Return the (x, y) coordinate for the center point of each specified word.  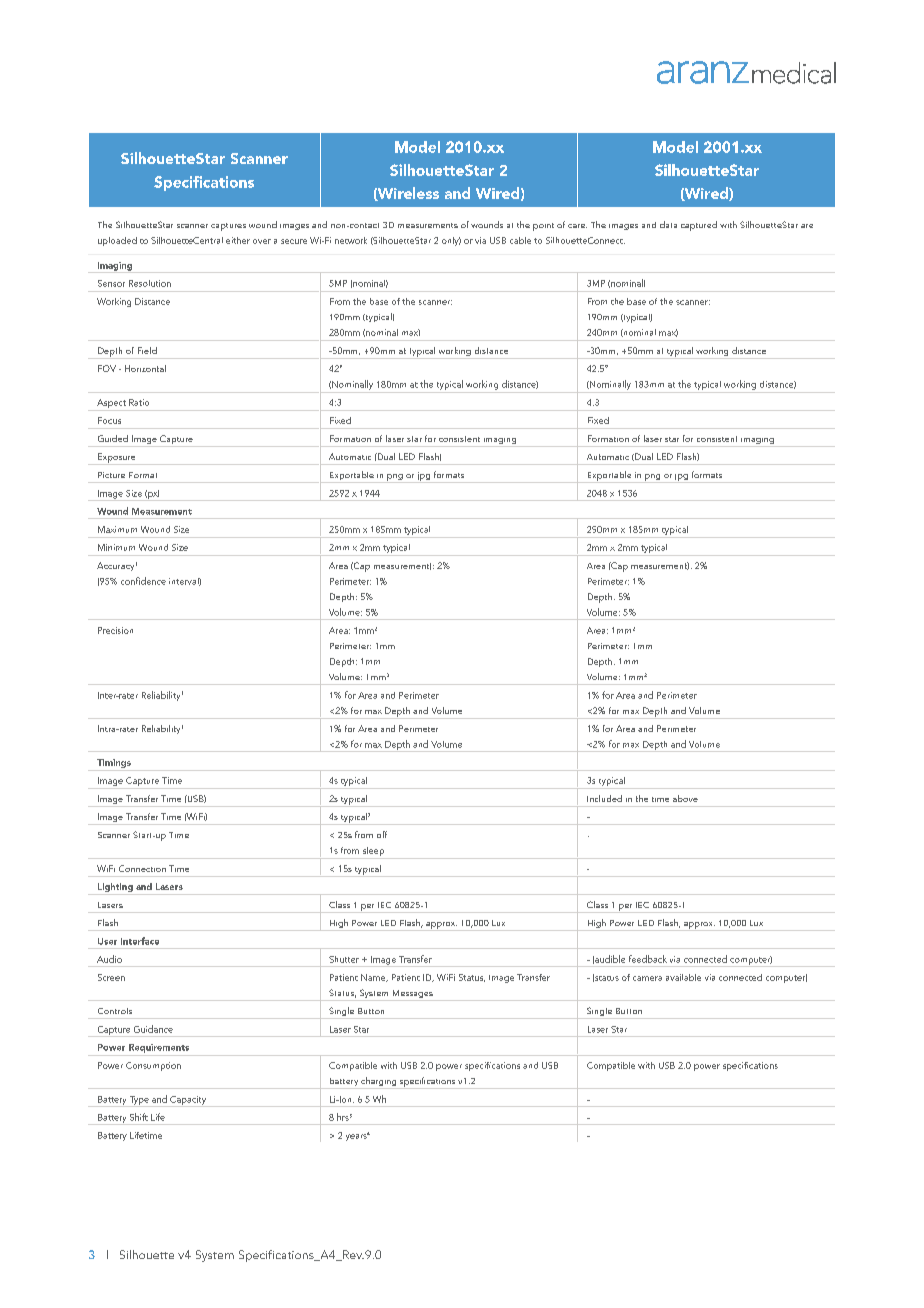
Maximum (117, 529)
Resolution (150, 283)
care (577, 226)
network (351, 240)
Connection (142, 868)
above (685, 798)
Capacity (188, 1101)
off (382, 834)
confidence (143, 581)
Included (604, 798)
